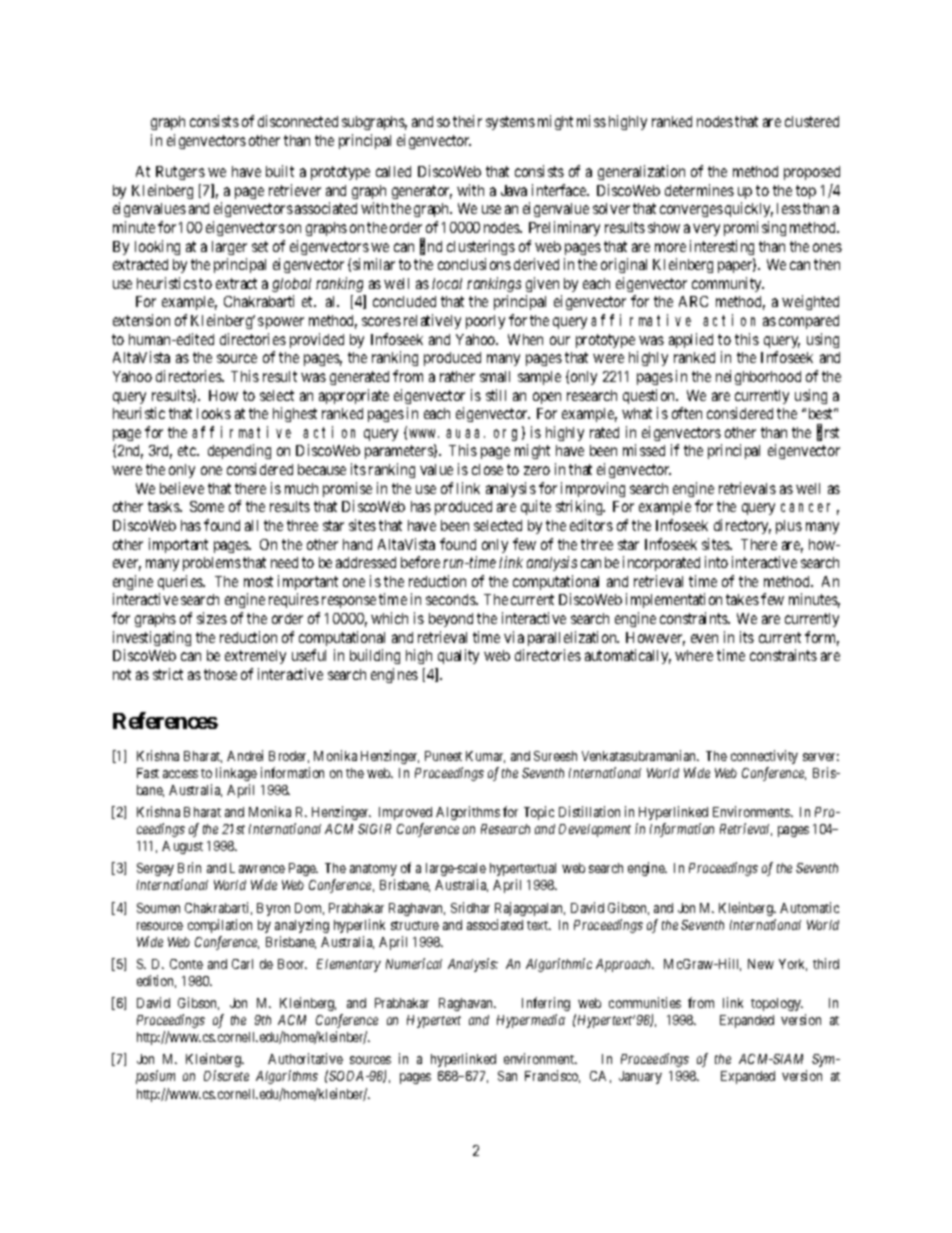  I want to click on August, so click(182, 847).
